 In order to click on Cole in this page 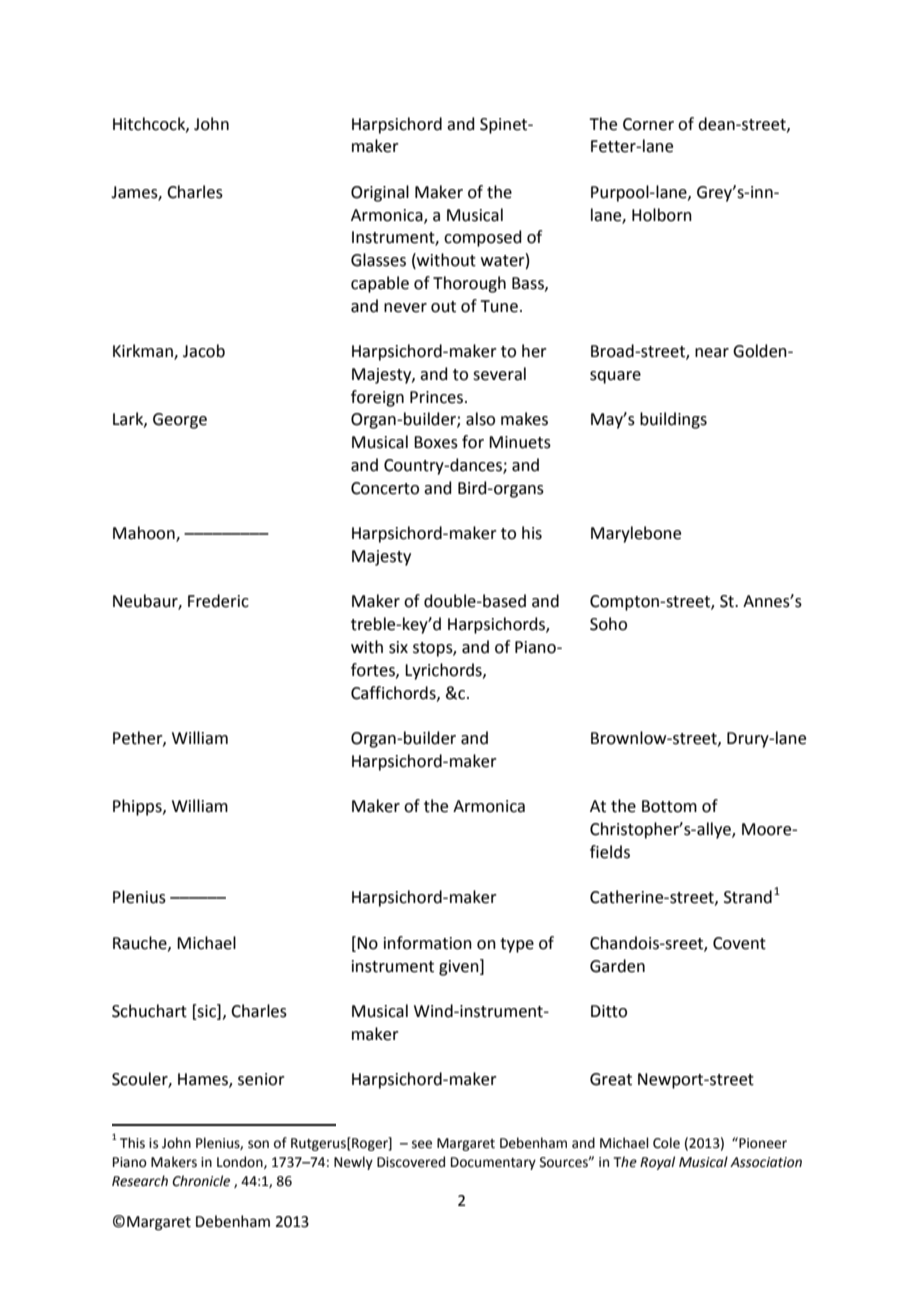, I will do `click(666, 1143)`.
